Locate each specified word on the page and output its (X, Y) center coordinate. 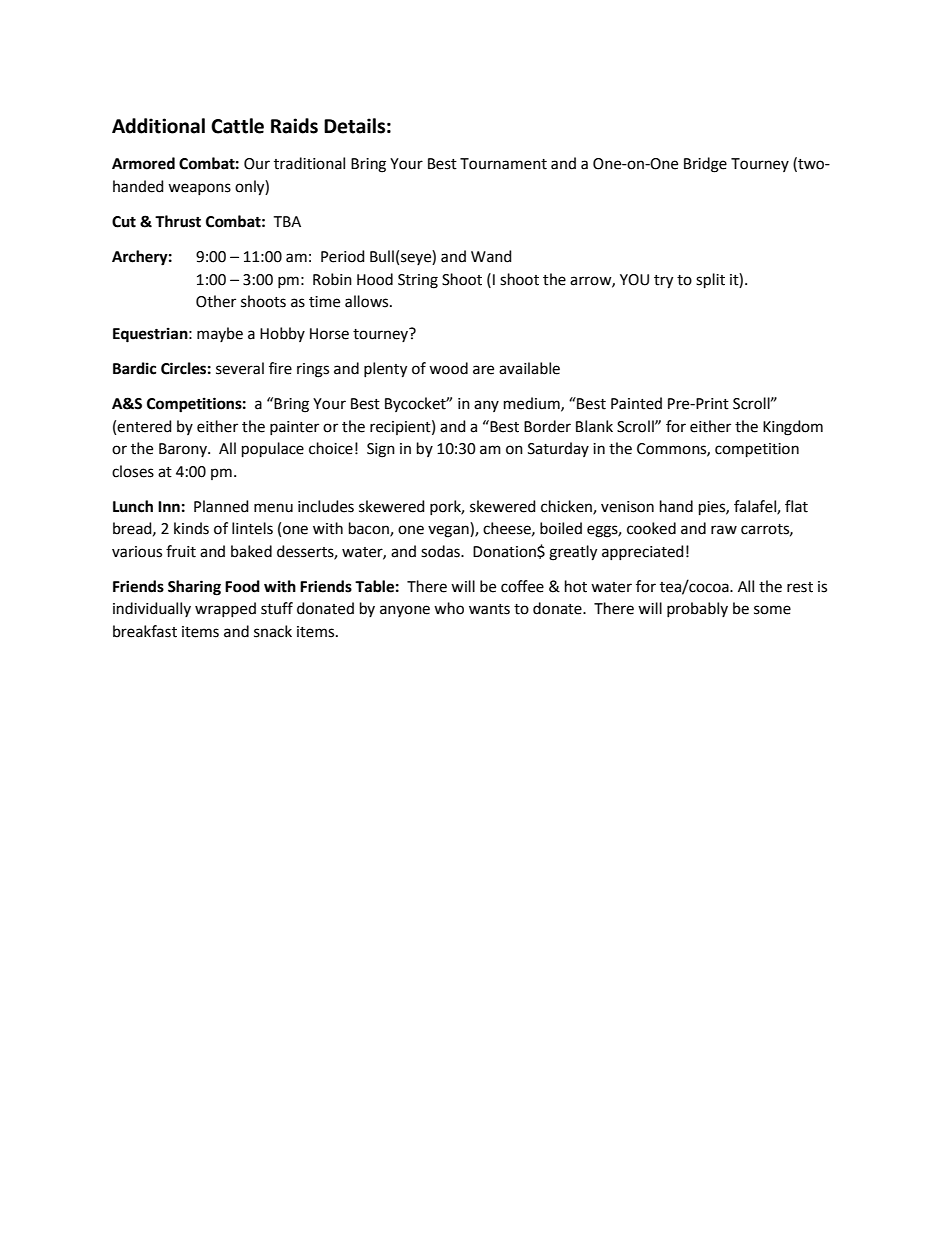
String (418, 281)
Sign (381, 450)
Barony (184, 450)
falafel (756, 507)
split (710, 280)
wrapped (225, 609)
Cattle (237, 126)
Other (216, 301)
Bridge (705, 165)
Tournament (503, 164)
